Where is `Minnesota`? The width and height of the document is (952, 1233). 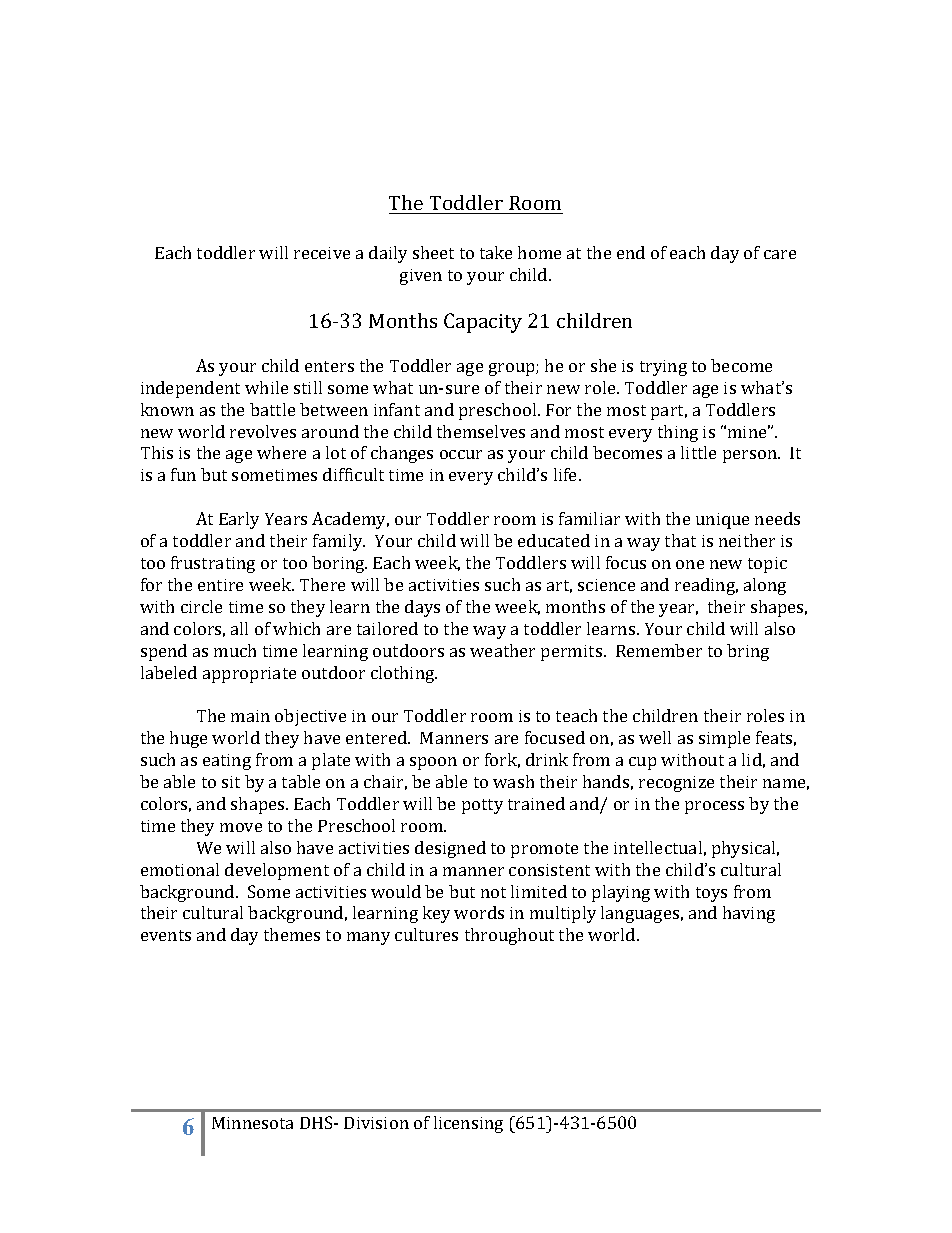 Minnesota is located at coordinates (252, 1123).
